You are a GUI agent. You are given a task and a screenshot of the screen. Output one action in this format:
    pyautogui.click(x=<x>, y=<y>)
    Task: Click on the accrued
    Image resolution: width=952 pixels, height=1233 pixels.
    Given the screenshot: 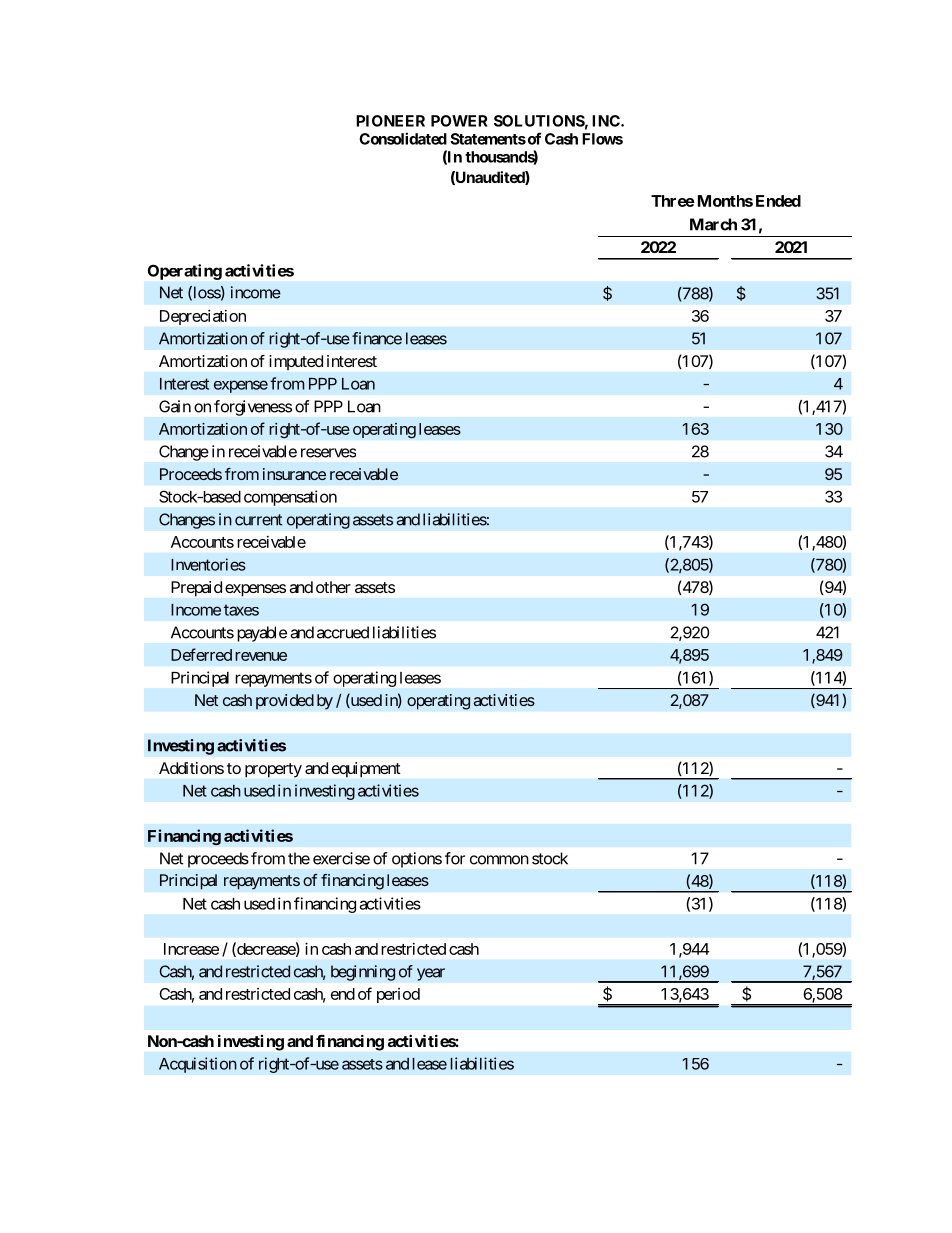 What is the action you would take?
    pyautogui.click(x=343, y=632)
